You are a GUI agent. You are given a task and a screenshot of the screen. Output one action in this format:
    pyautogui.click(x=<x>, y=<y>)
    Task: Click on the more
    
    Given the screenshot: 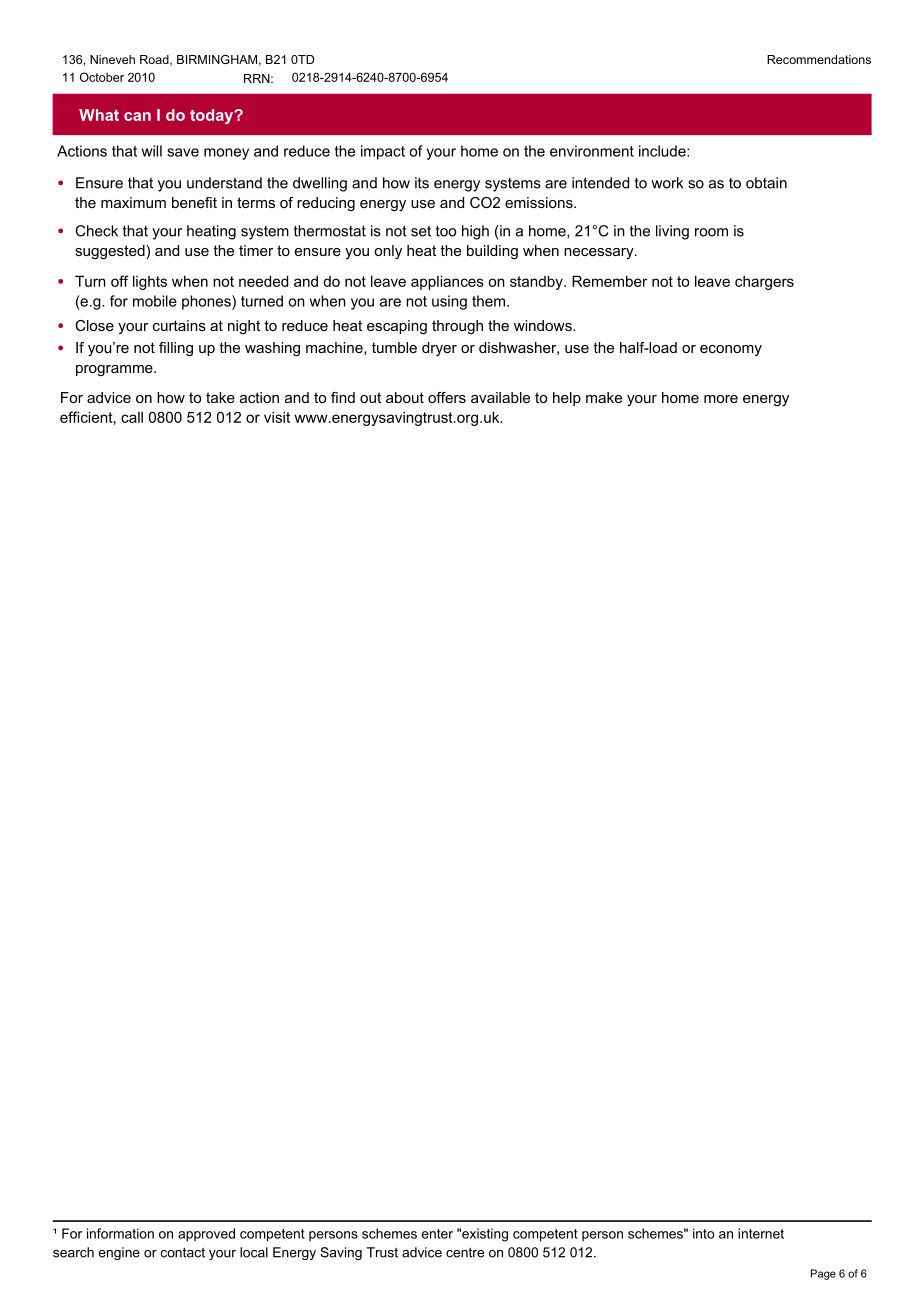 What is the action you would take?
    pyautogui.click(x=721, y=399)
